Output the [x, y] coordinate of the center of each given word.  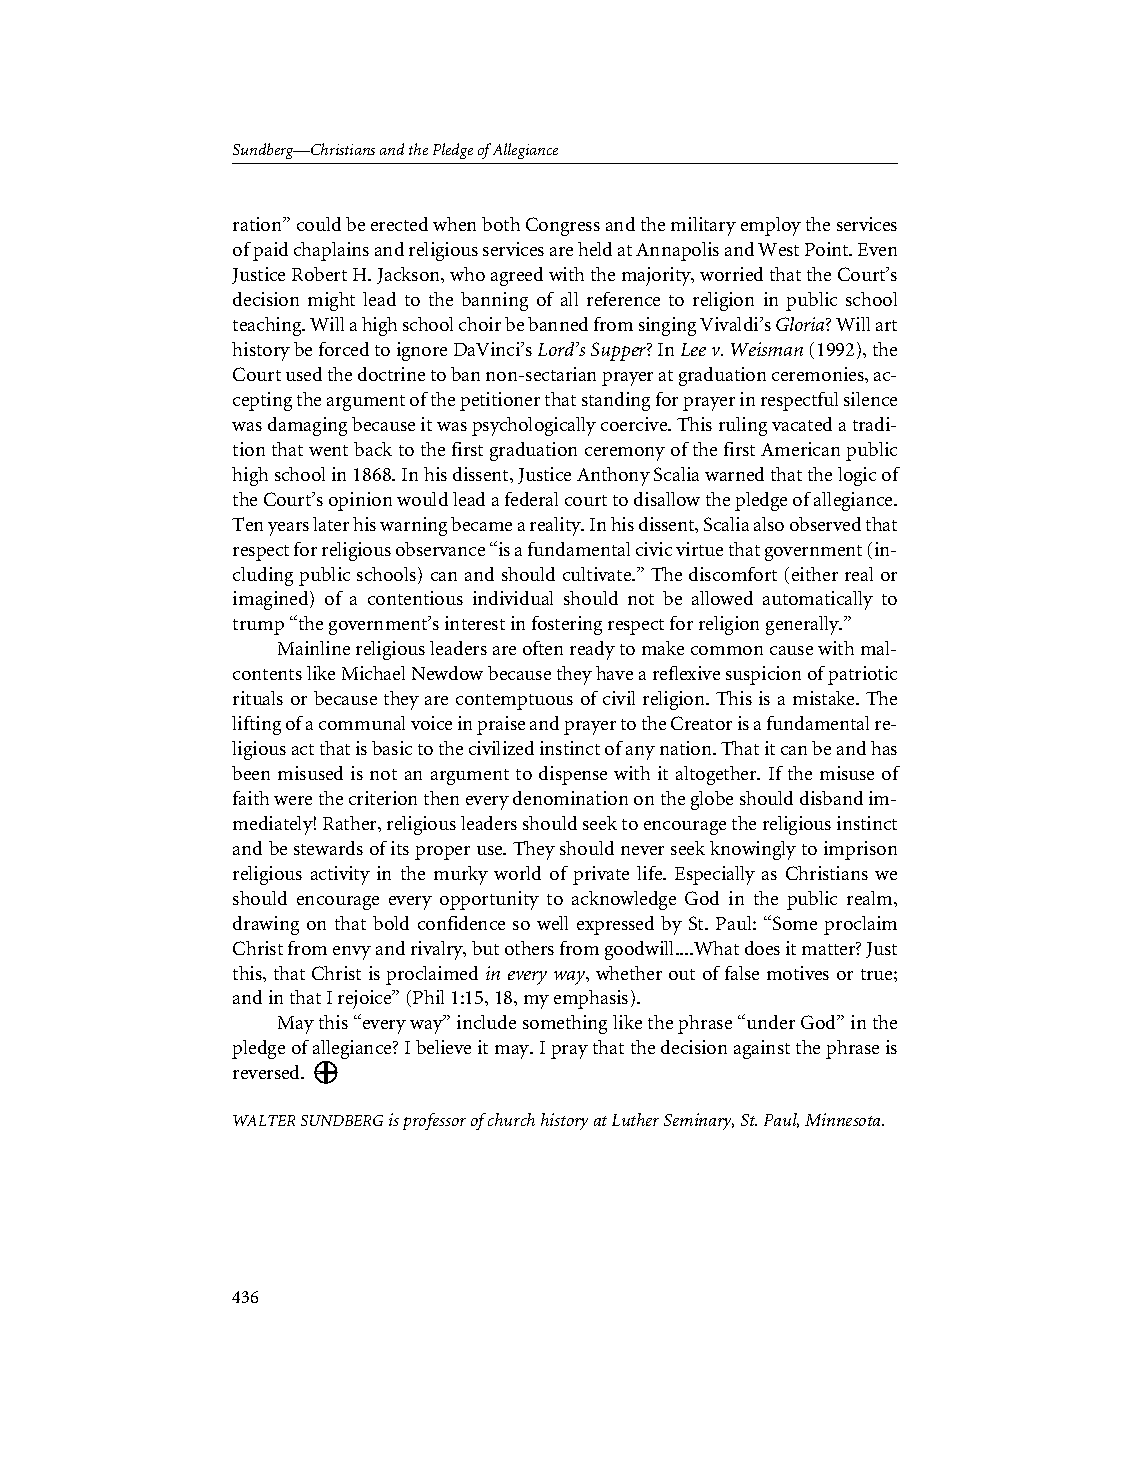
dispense [573, 775]
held [595, 249]
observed [825, 524]
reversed [268, 1072]
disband [831, 798]
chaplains [331, 251]
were [293, 800]
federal [531, 499]
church [511, 1119]
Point [828, 249]
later [331, 524]
